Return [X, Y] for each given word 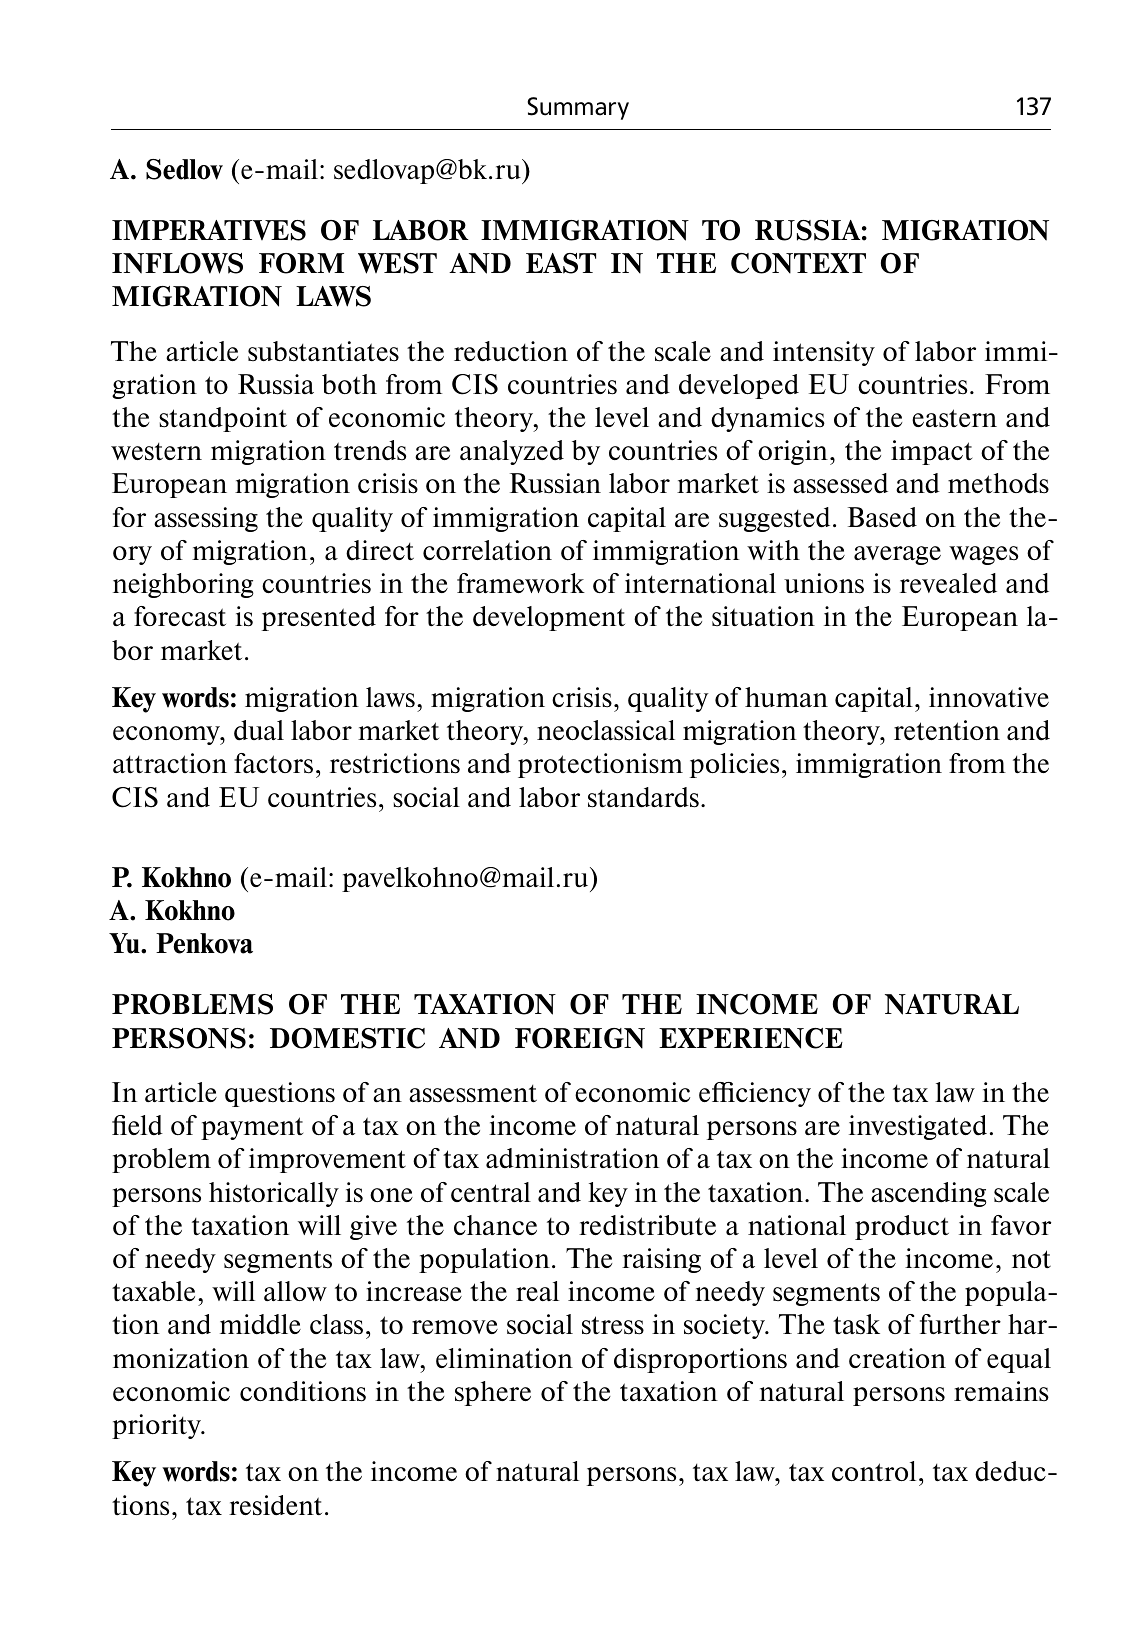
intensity [824, 353]
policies [734, 765]
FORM [301, 263]
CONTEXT [798, 263]
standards [643, 797]
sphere [493, 1393]
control [874, 1471]
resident [275, 1505]
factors [273, 763]
